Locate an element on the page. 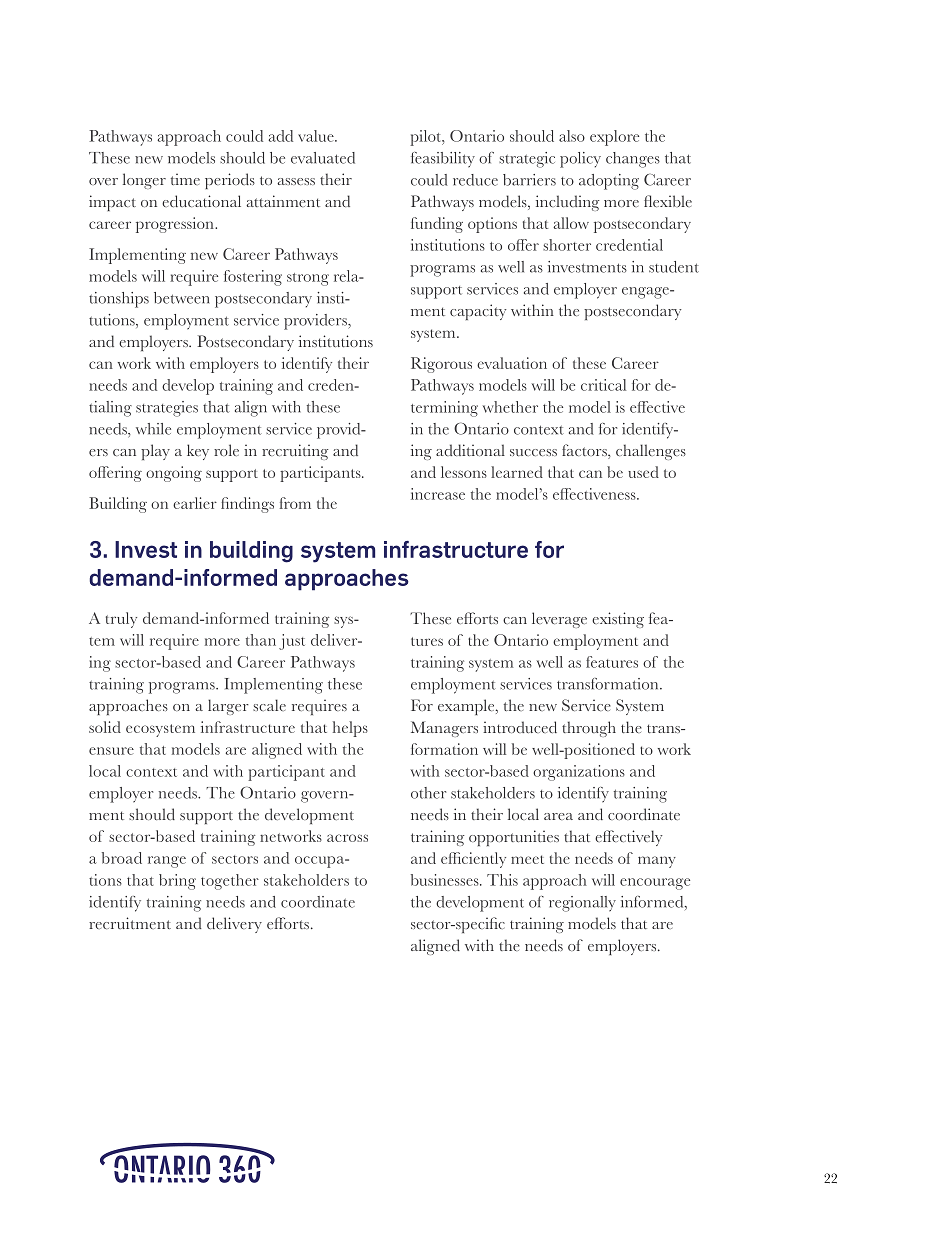 This page has height=1233, width=952. regionally is located at coordinates (582, 904).
